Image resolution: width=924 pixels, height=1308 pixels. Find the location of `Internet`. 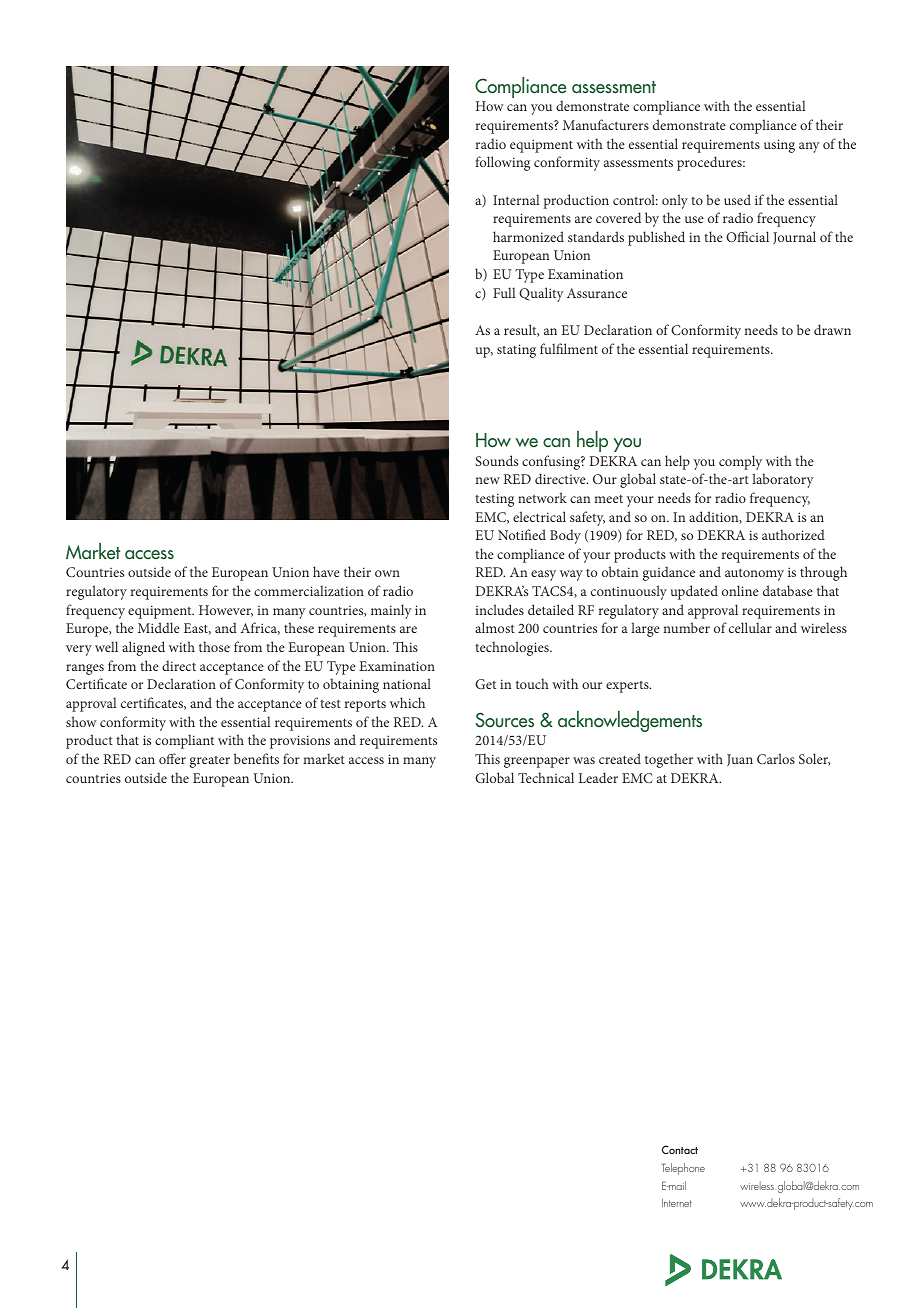

Internet is located at coordinates (677, 1203).
